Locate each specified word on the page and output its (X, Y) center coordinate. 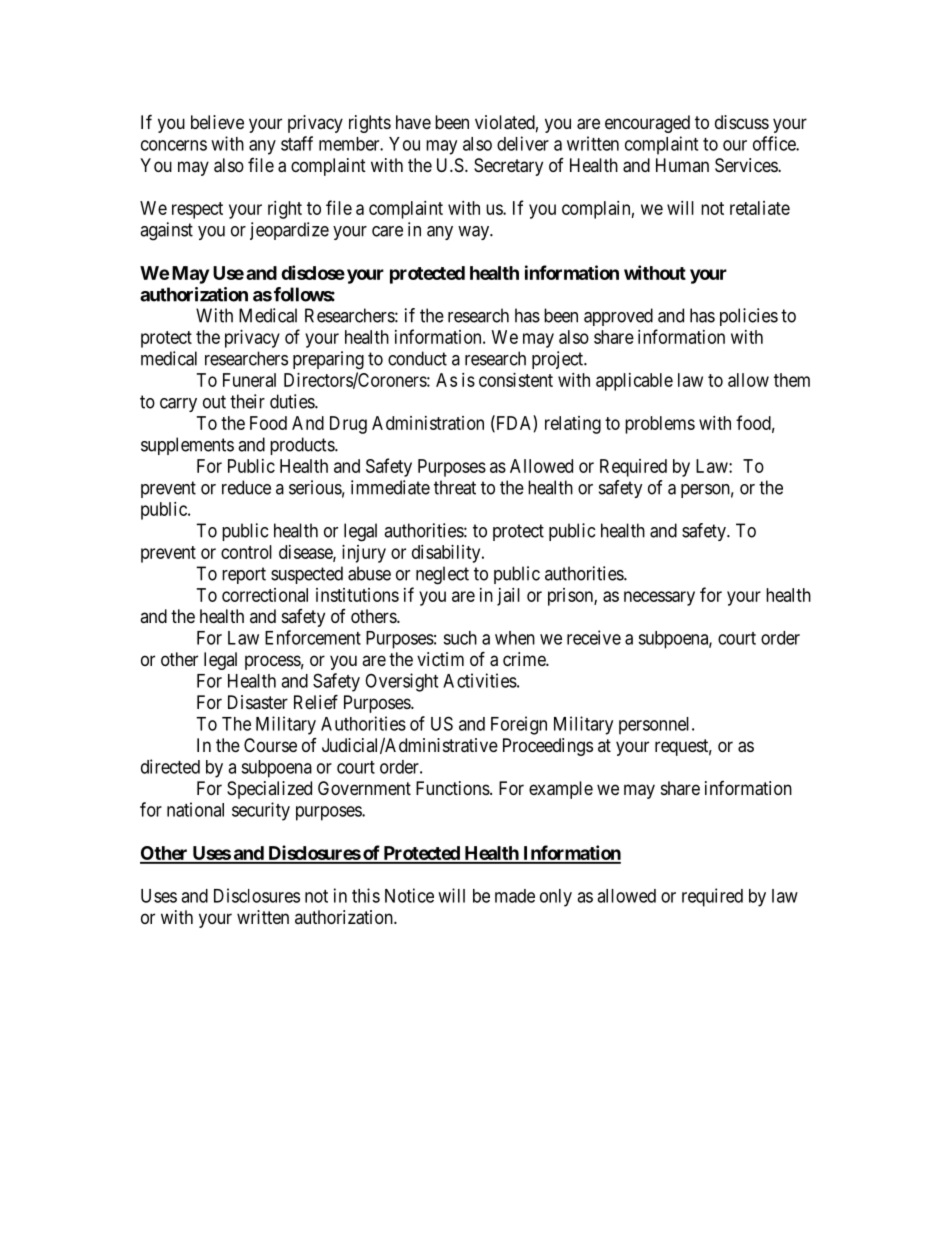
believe (217, 122)
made (515, 896)
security (261, 811)
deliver (523, 143)
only (556, 898)
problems (660, 425)
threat (455, 487)
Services (747, 165)
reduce (246, 487)
